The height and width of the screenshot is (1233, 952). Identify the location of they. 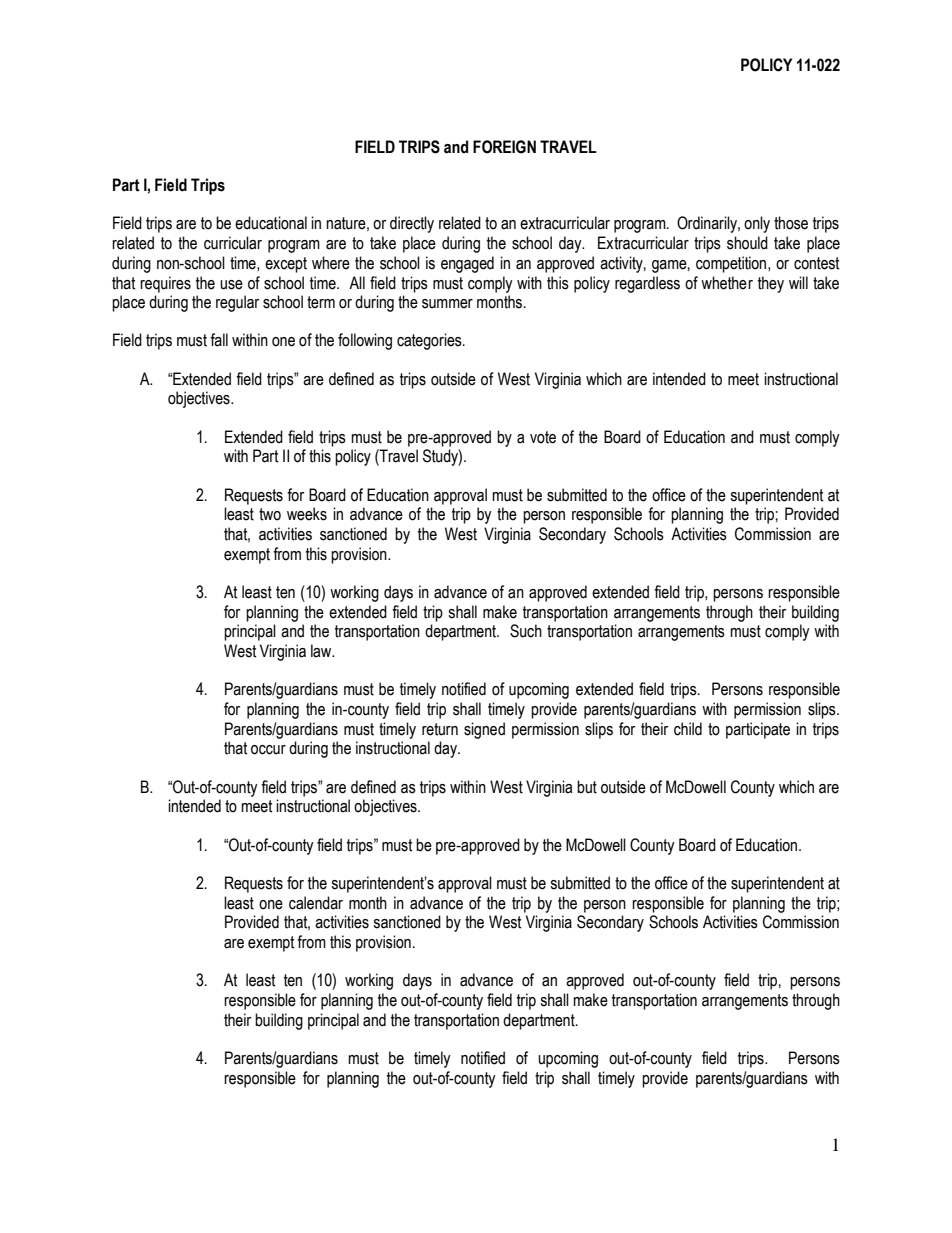
(771, 284).
